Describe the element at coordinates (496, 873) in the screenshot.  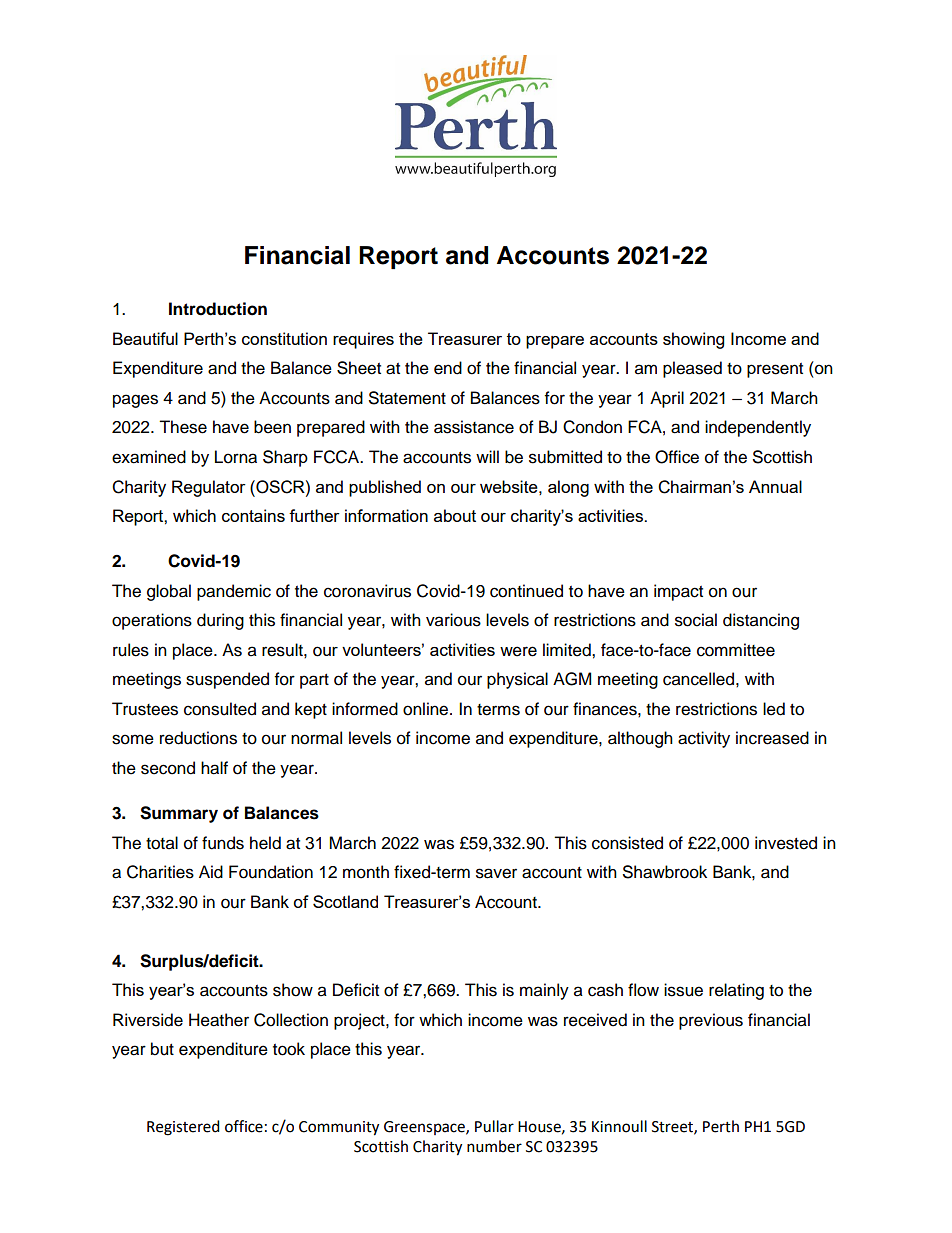
I see `saver` at that location.
